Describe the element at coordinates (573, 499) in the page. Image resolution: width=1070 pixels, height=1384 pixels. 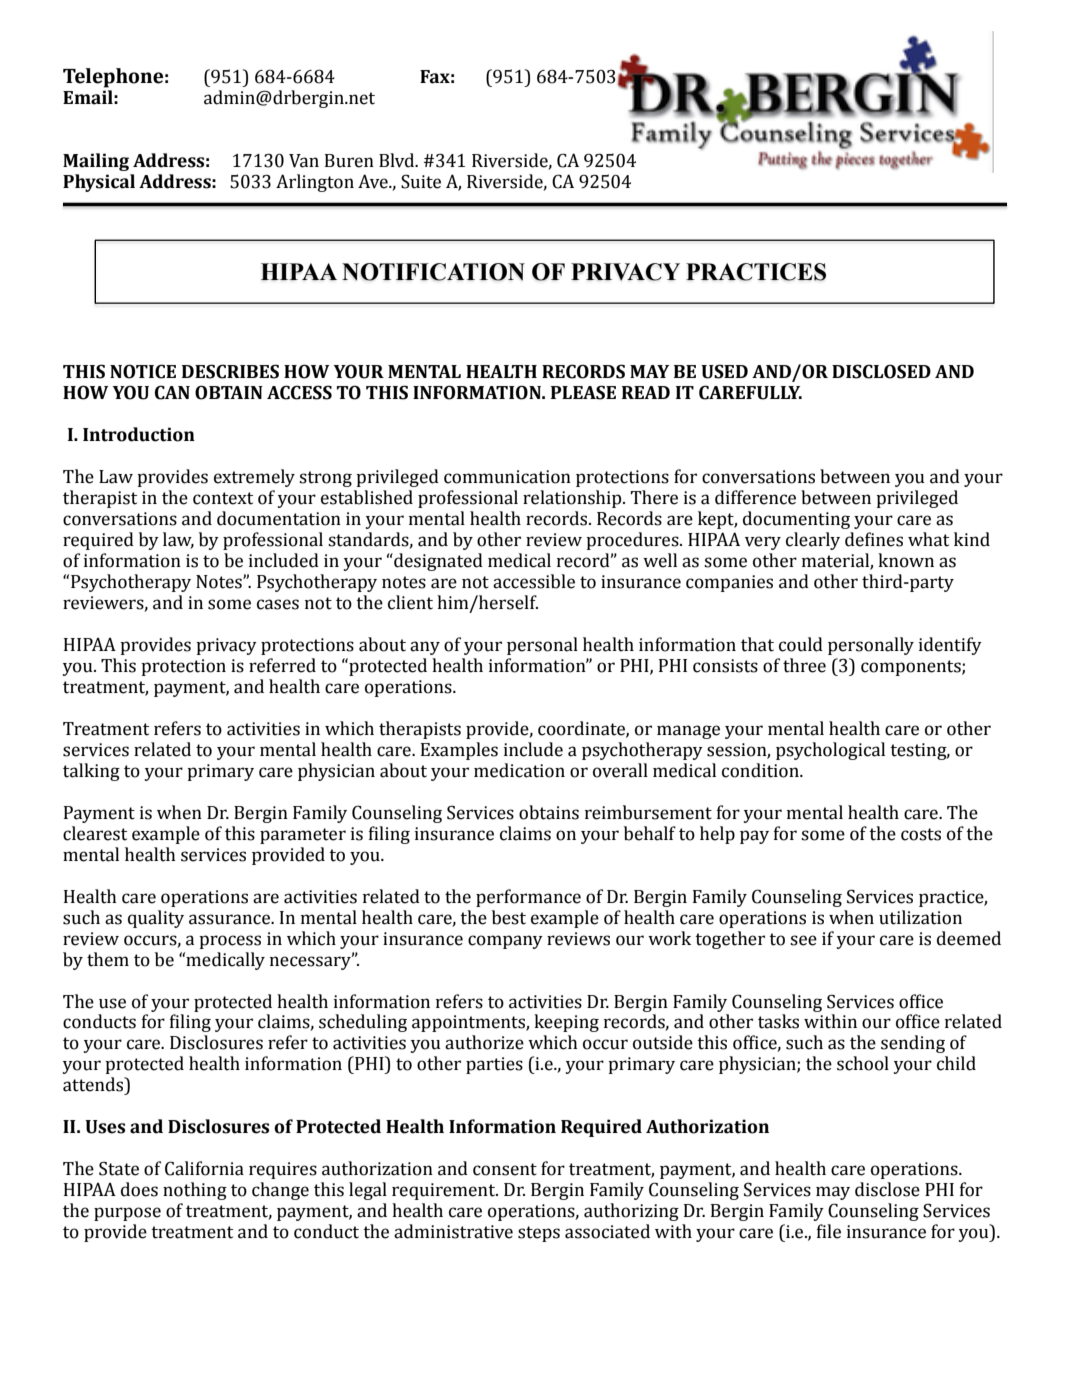
I see `relationship` at that location.
